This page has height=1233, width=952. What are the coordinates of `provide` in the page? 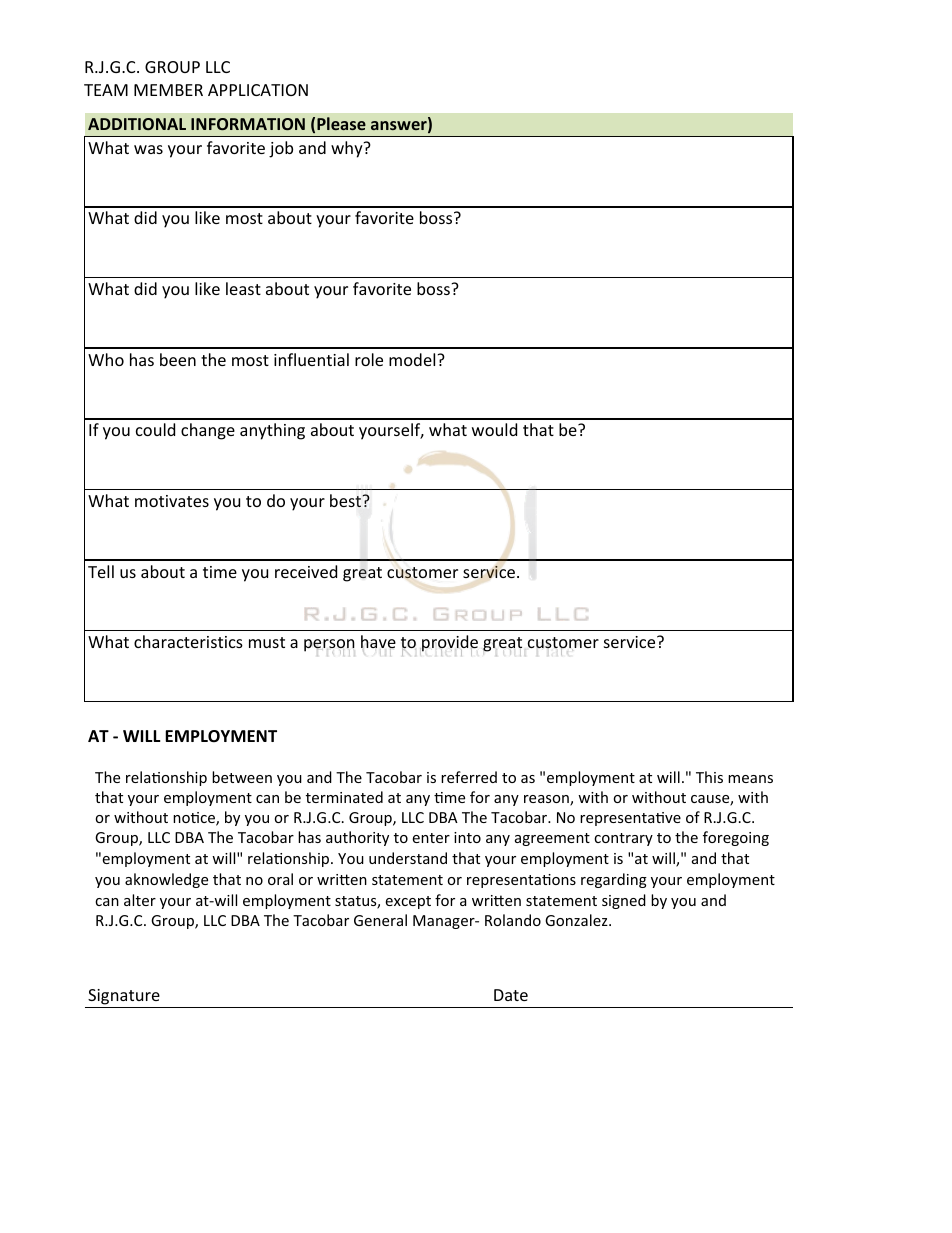 It's located at (449, 644).
